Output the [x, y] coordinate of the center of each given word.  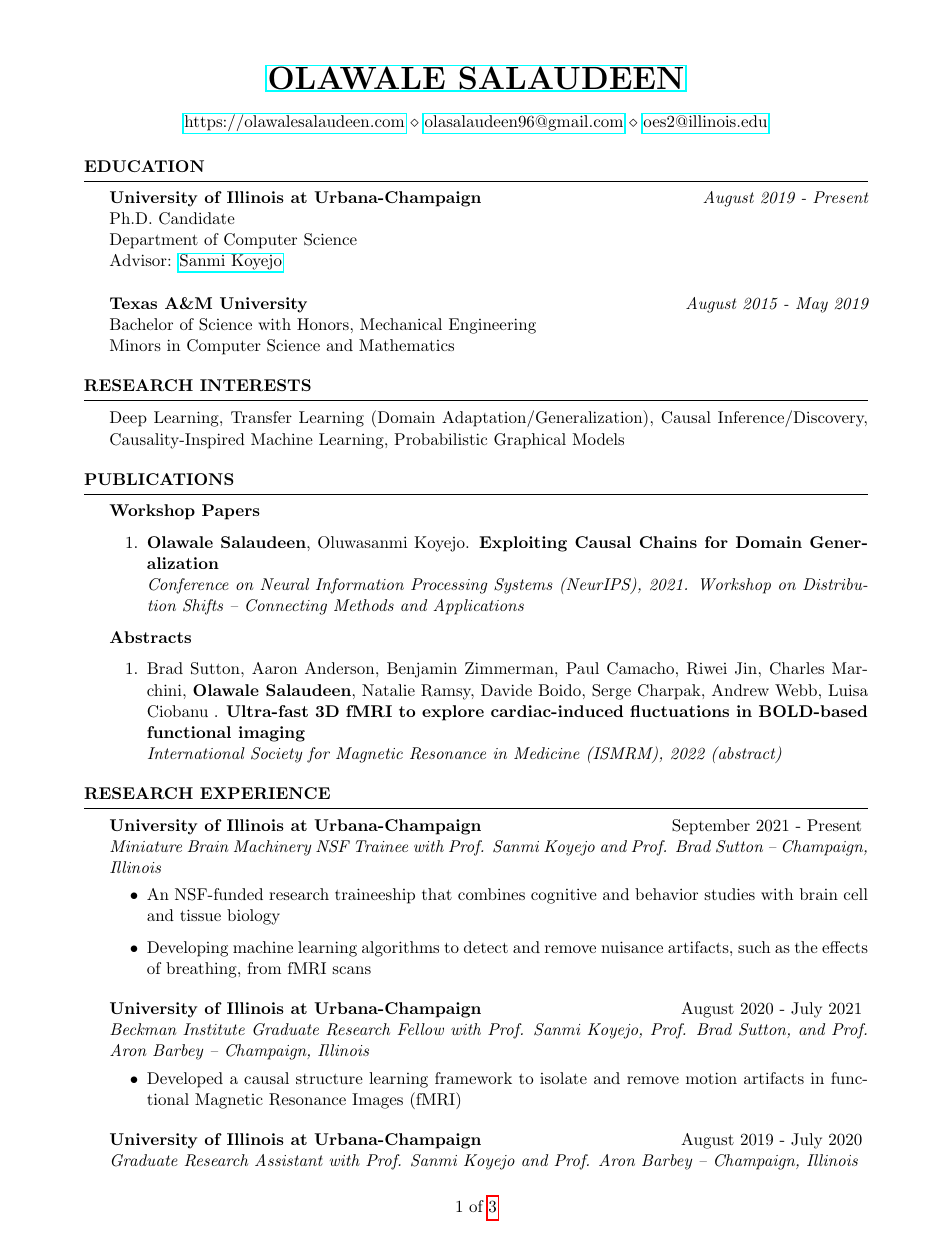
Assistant [289, 1160]
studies [730, 894]
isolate [563, 1078]
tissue [200, 915]
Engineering [492, 326]
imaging [272, 734]
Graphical [530, 441]
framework [473, 1078]
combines [491, 894]
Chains [668, 542]
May [812, 305]
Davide [506, 690]
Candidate [197, 218]
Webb [796, 690]
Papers [231, 512]
